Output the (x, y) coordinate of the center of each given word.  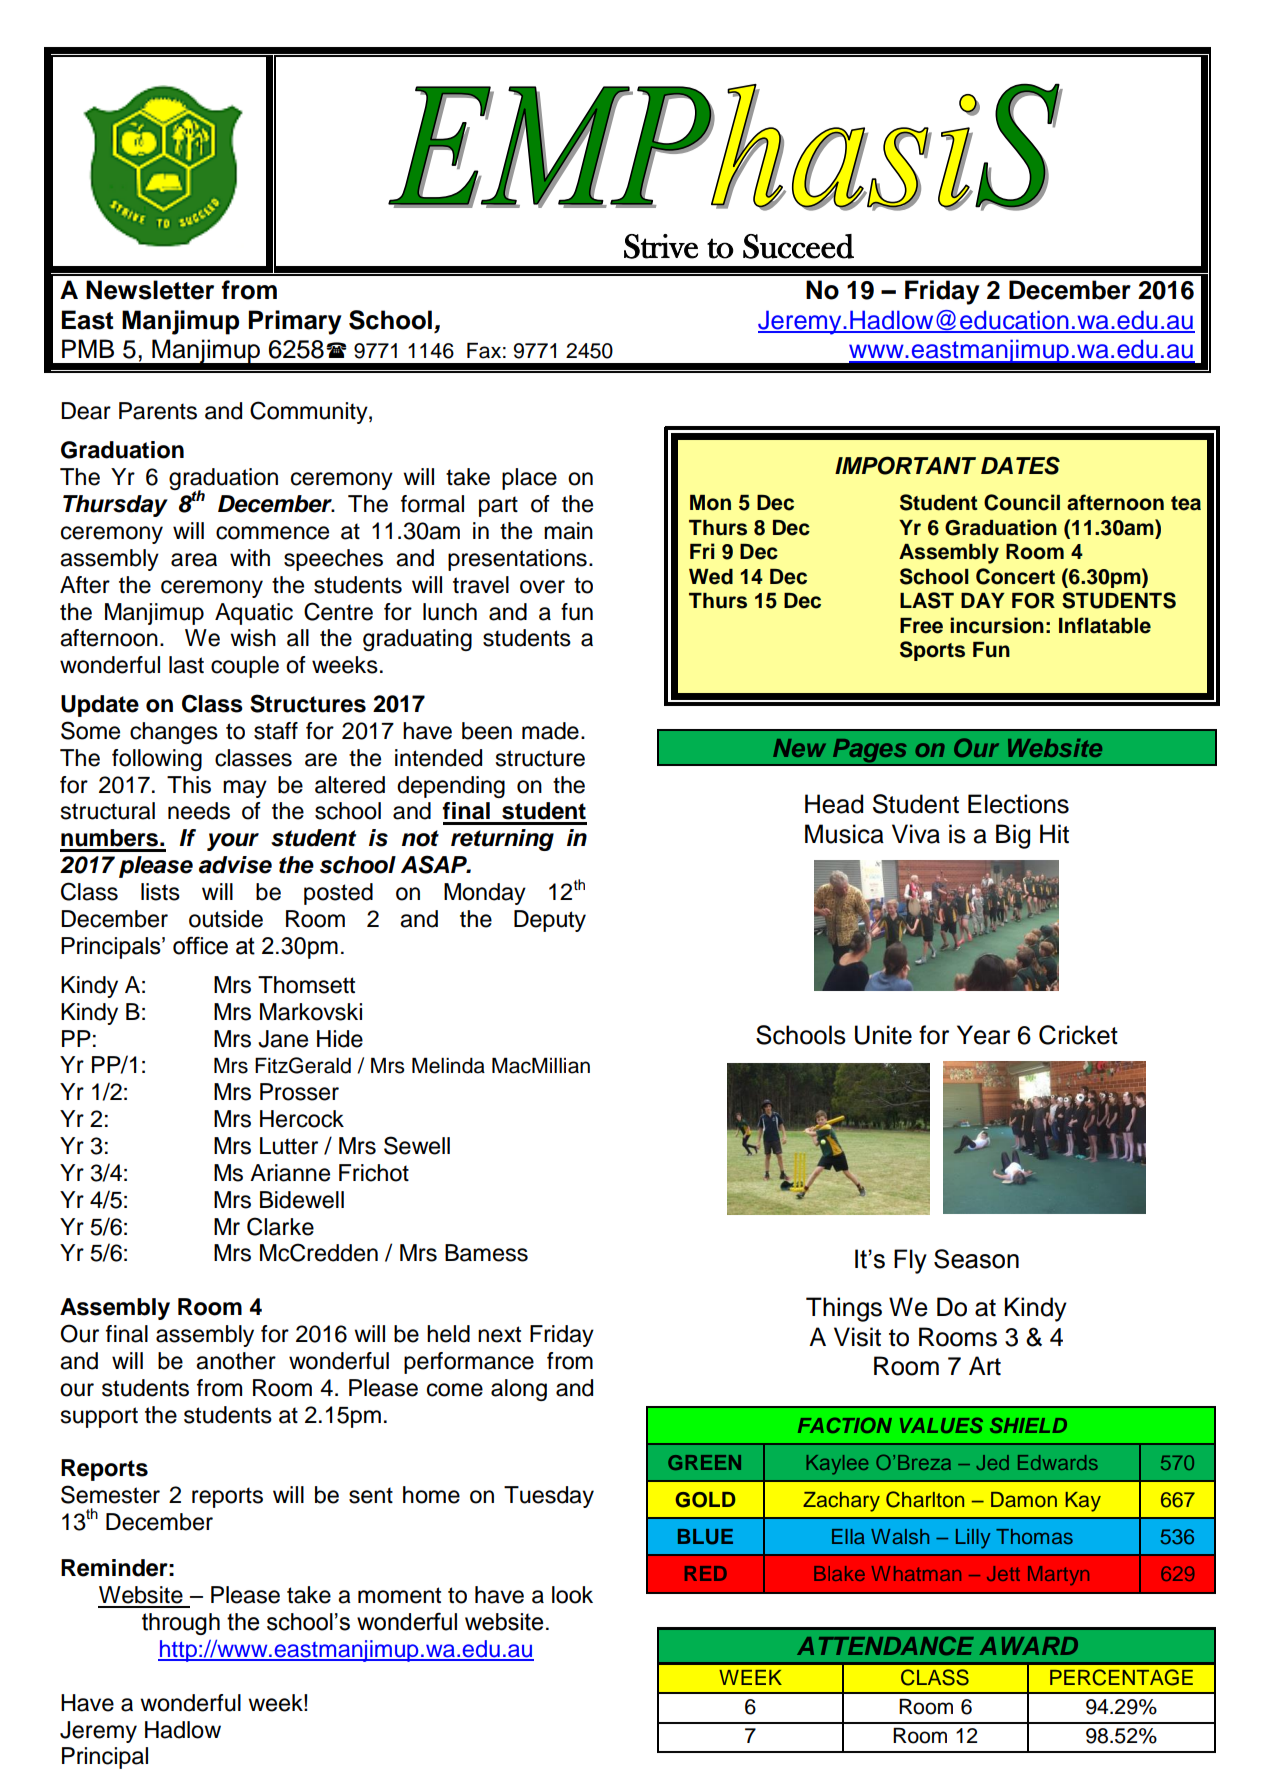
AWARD (1028, 1646)
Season (976, 1259)
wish (253, 638)
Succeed (798, 246)
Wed (711, 577)
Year (983, 1035)
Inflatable (1105, 625)
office (200, 945)
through (181, 1624)
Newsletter (150, 290)
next (499, 1334)
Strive (661, 246)
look (572, 1595)
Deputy (550, 921)
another (236, 1361)
